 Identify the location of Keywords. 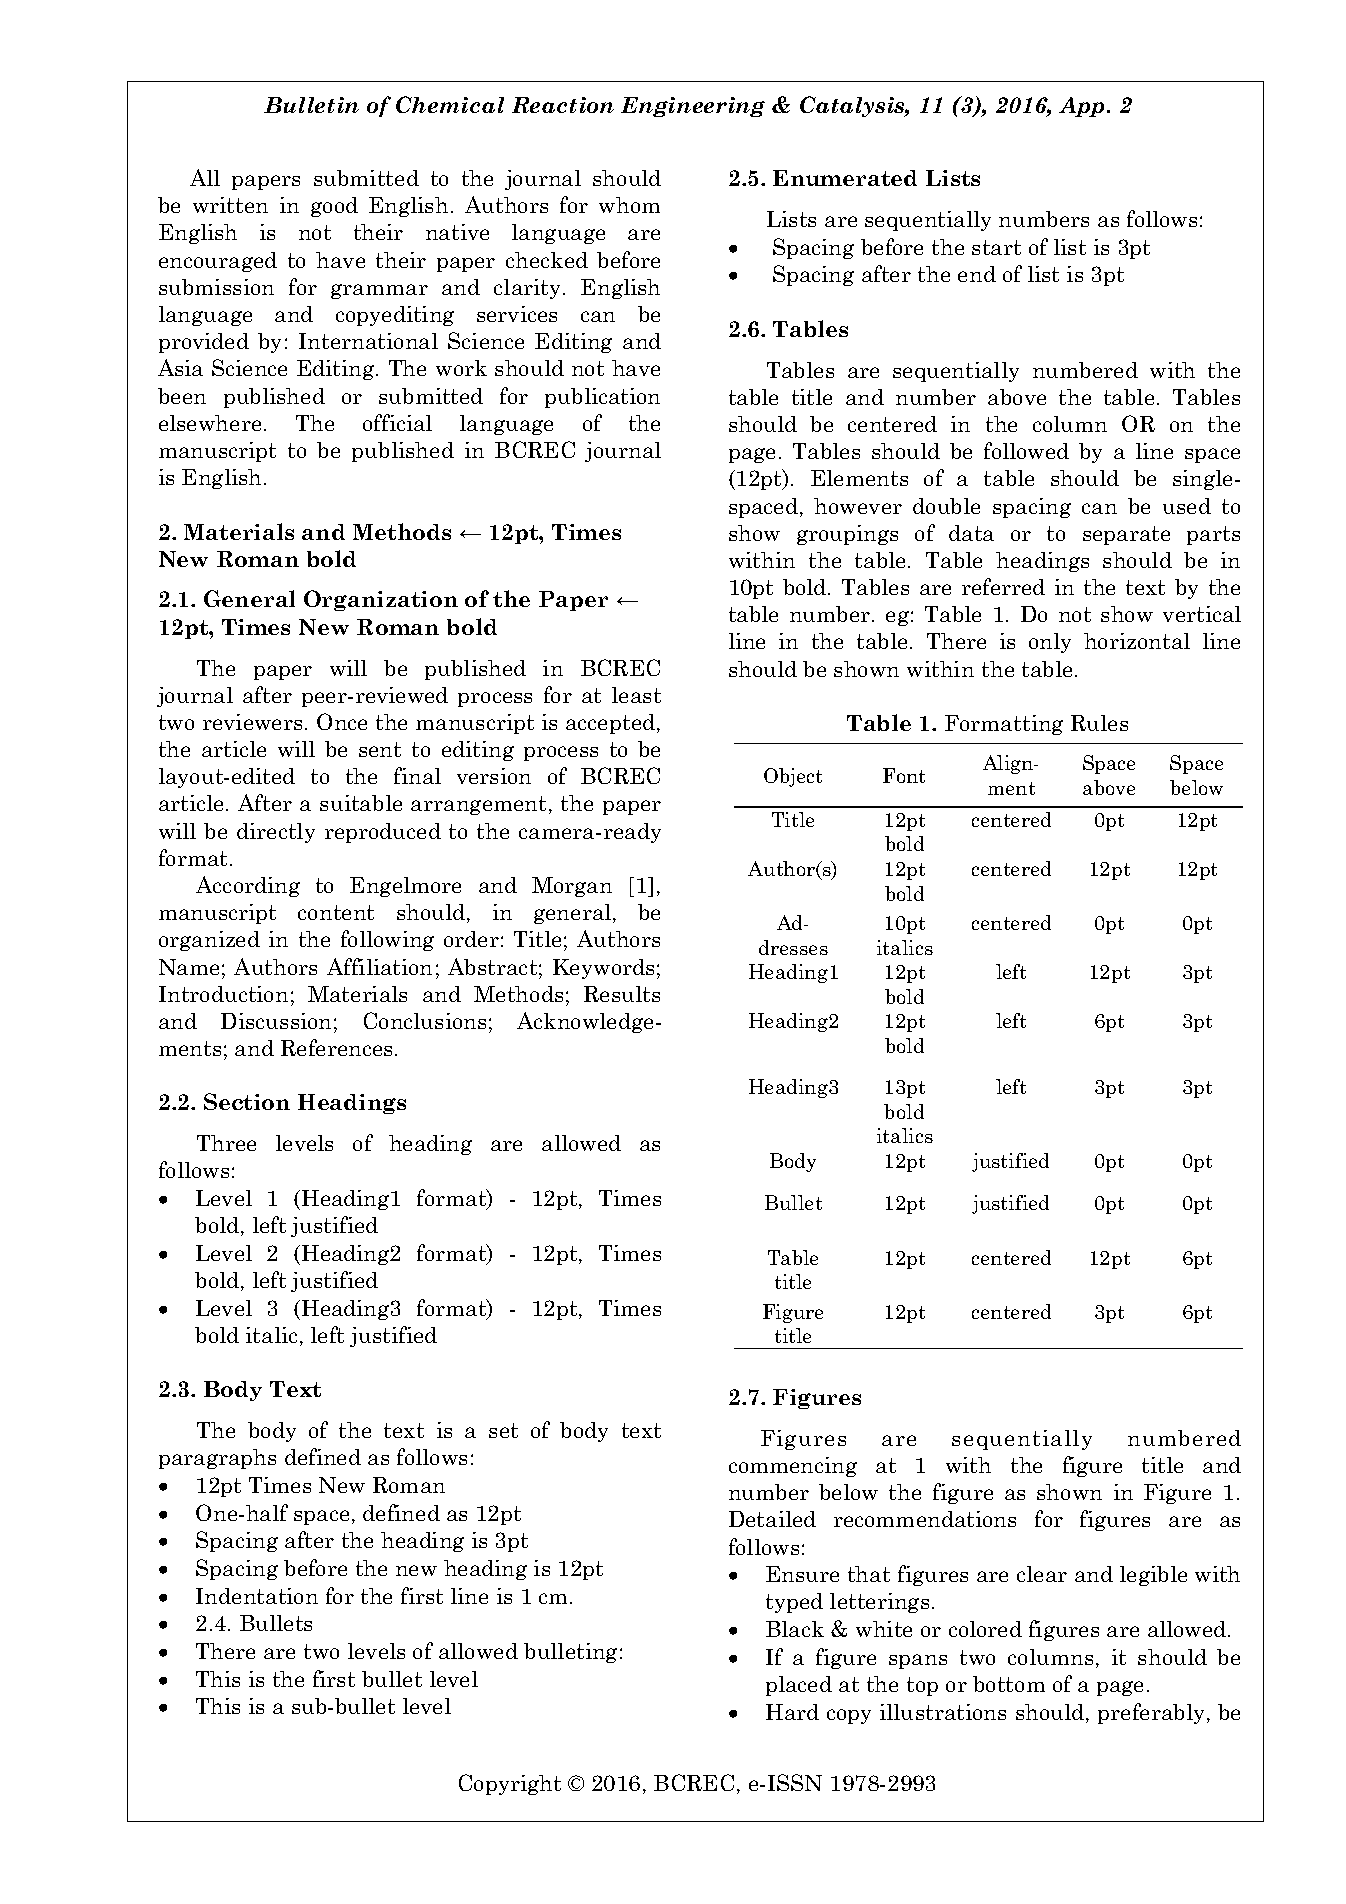
(603, 969).
